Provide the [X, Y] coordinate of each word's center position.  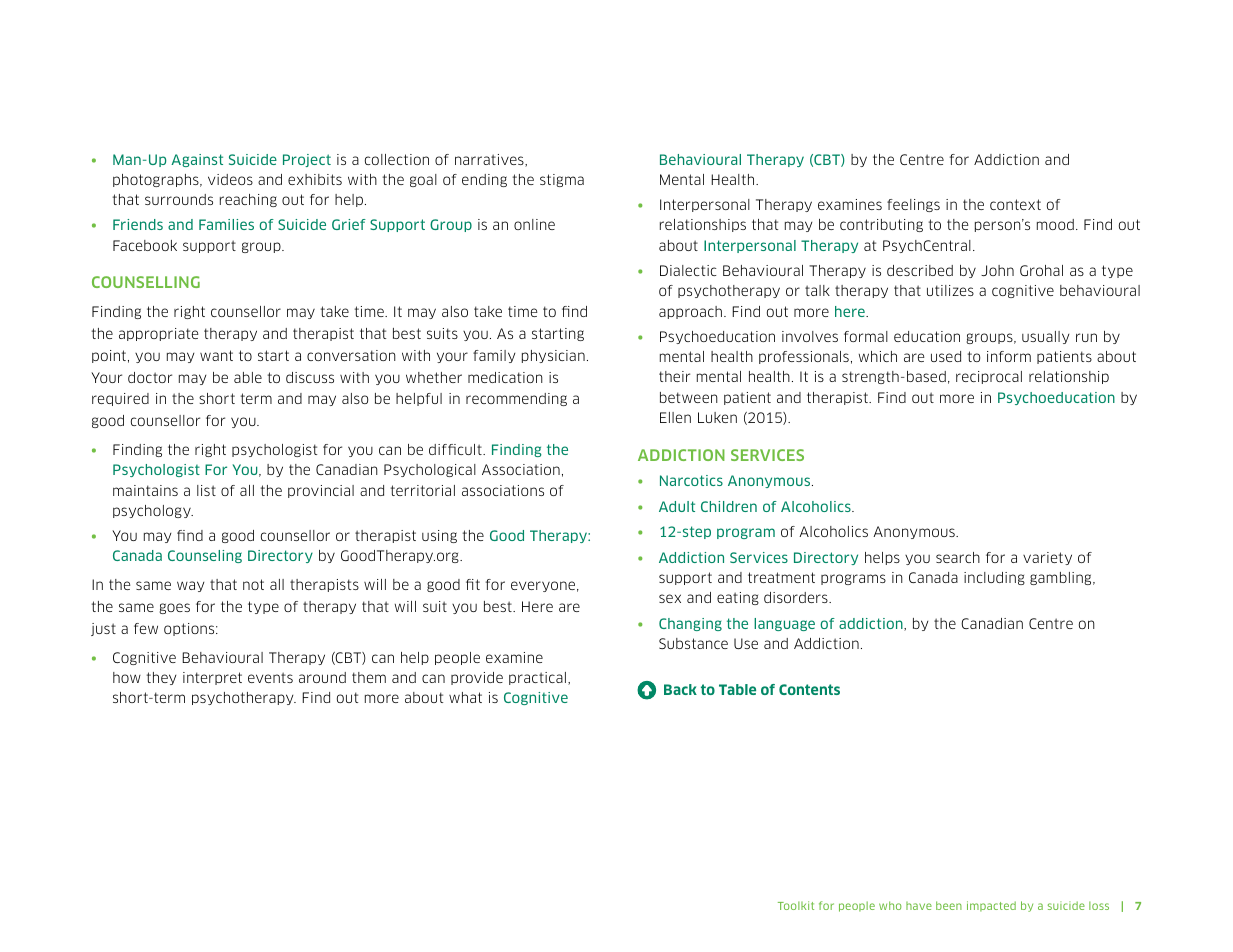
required [120, 399]
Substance [693, 643]
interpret [212, 678]
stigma [562, 180]
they [161, 678]
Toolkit [796, 905]
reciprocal [989, 377]
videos [230, 179]
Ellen [675, 417]
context [1015, 204]
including [994, 578]
